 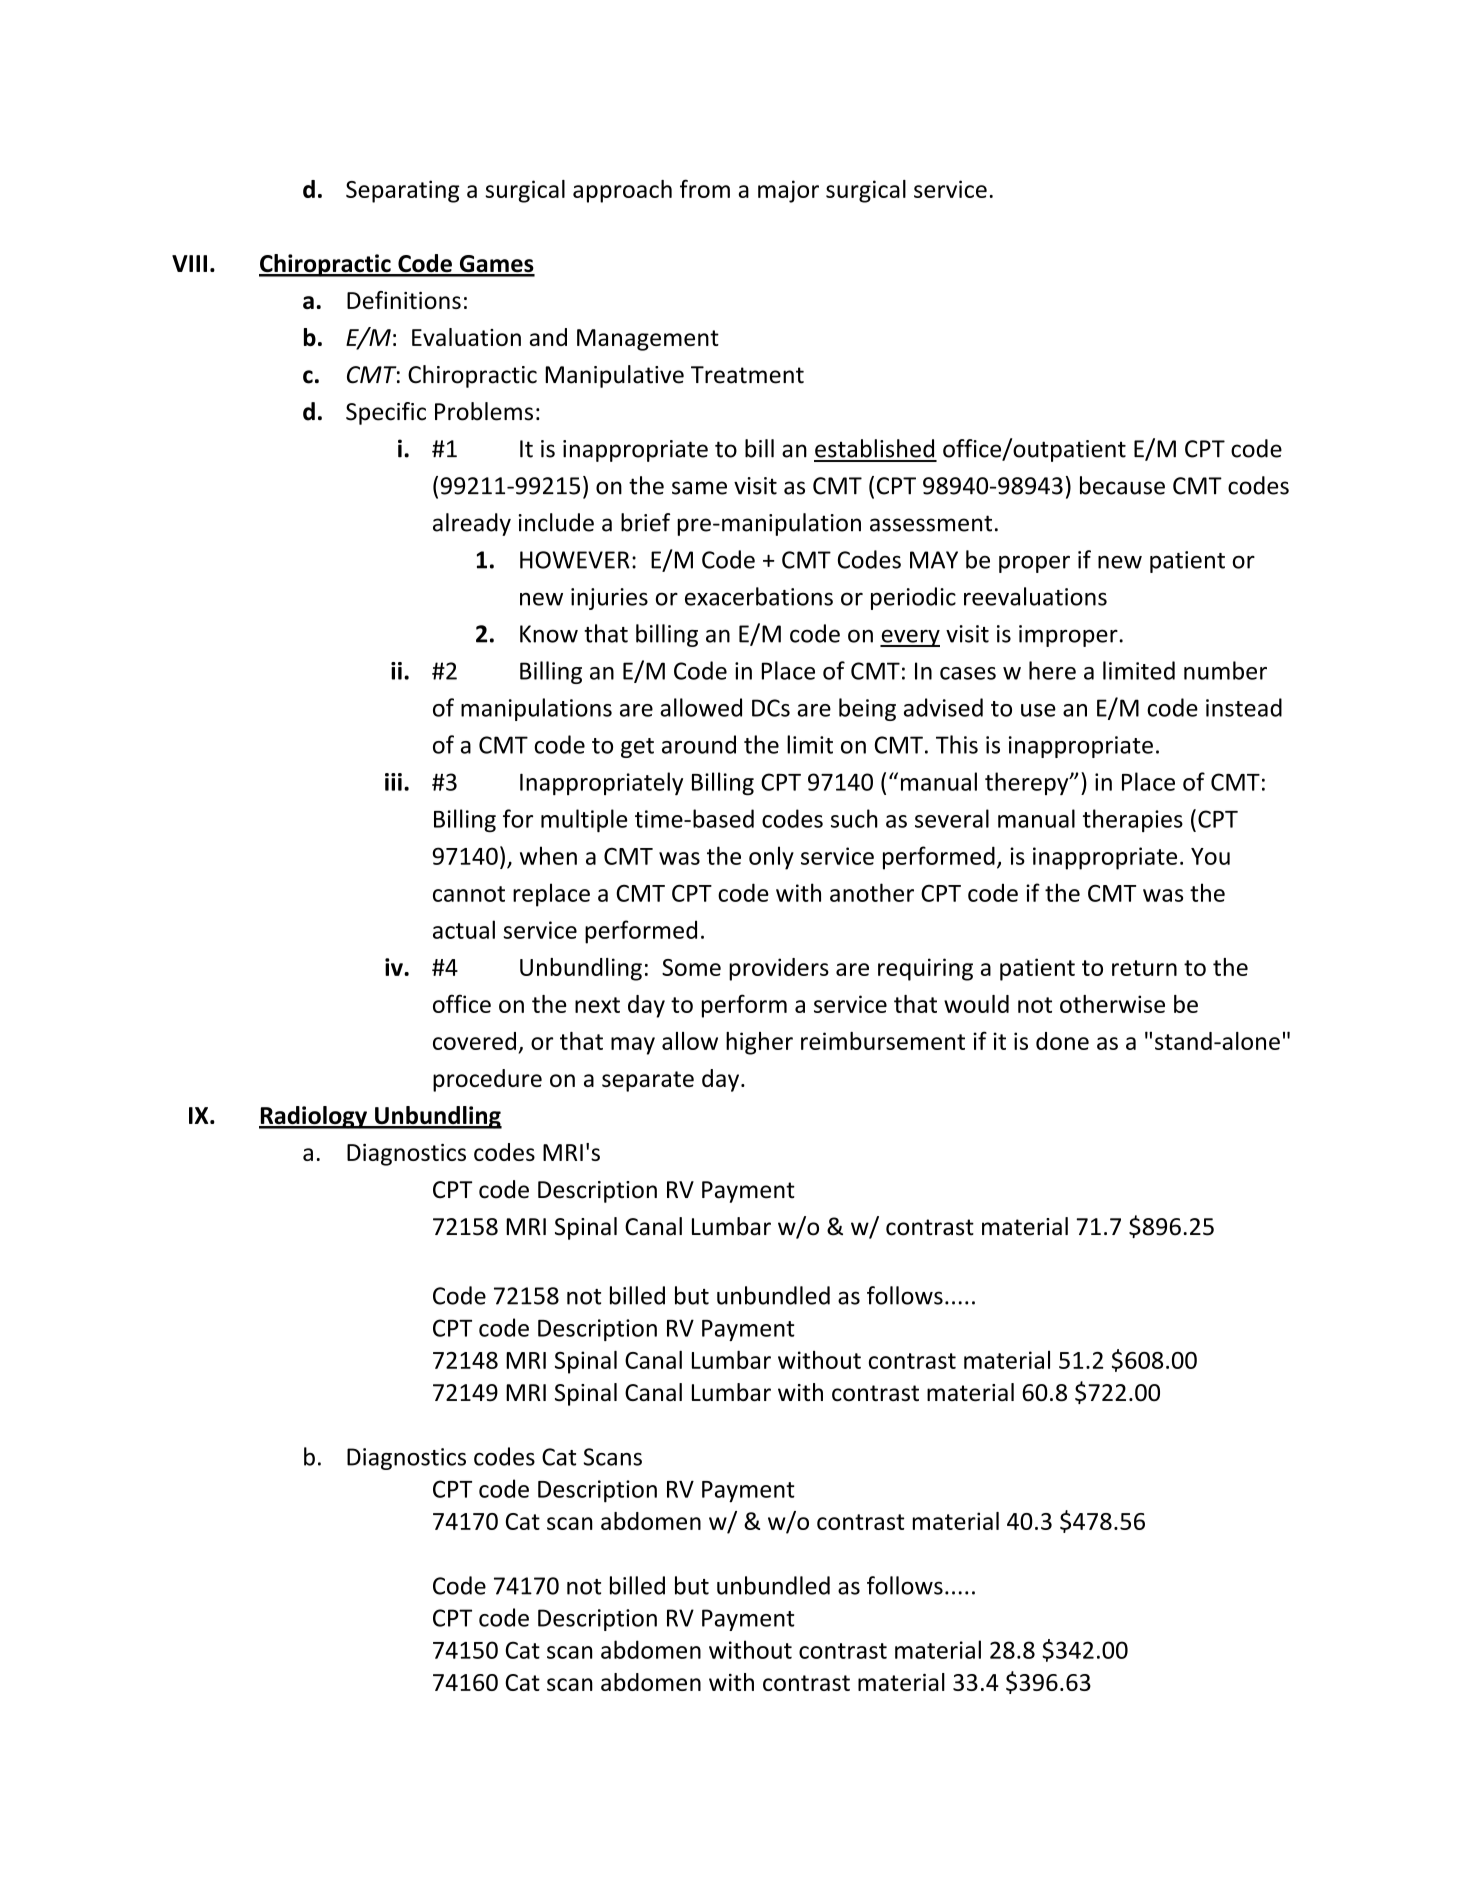 What do you see at coordinates (402, 191) in the document?
I see `Separating` at bounding box center [402, 191].
